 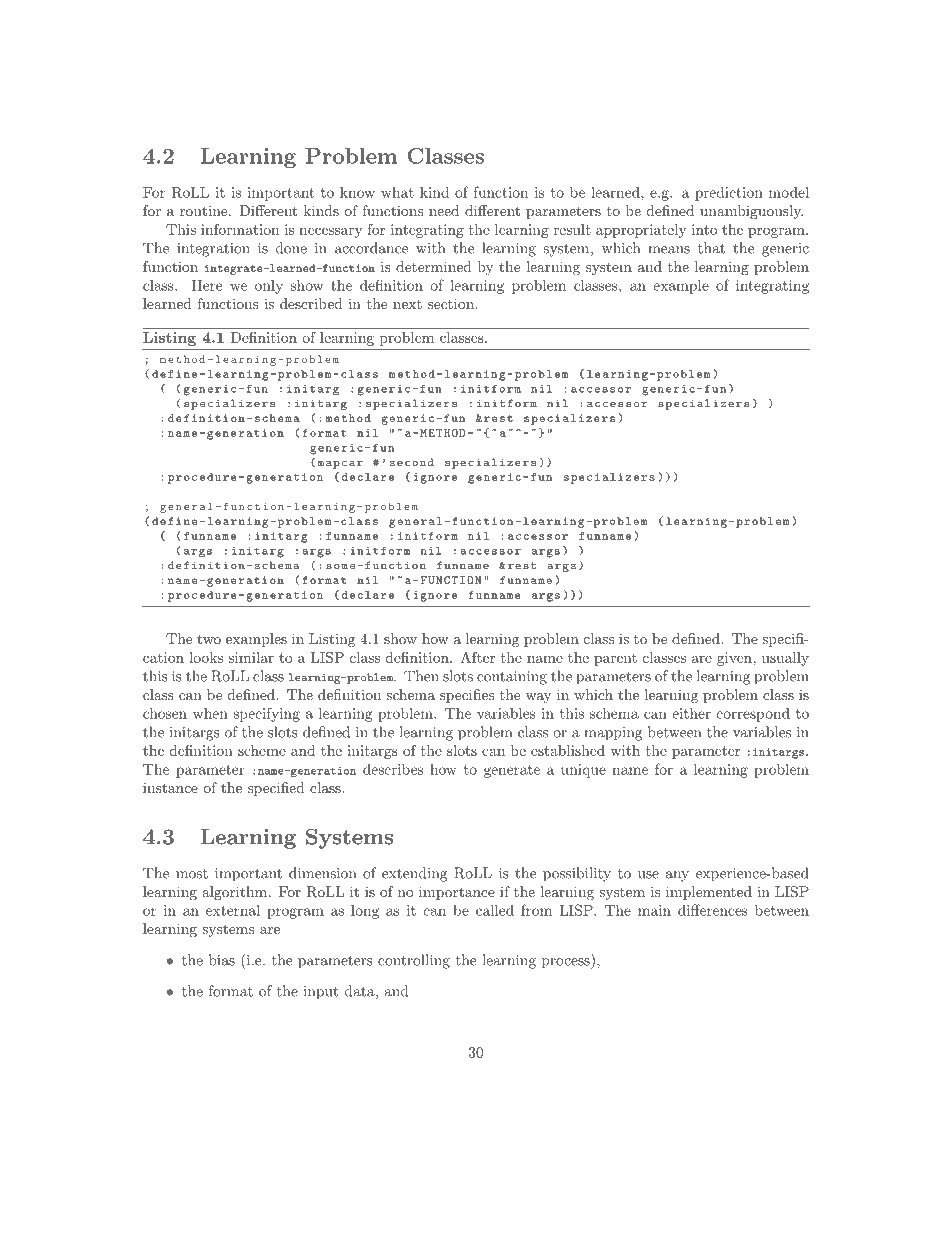 I want to click on need, so click(x=444, y=210).
